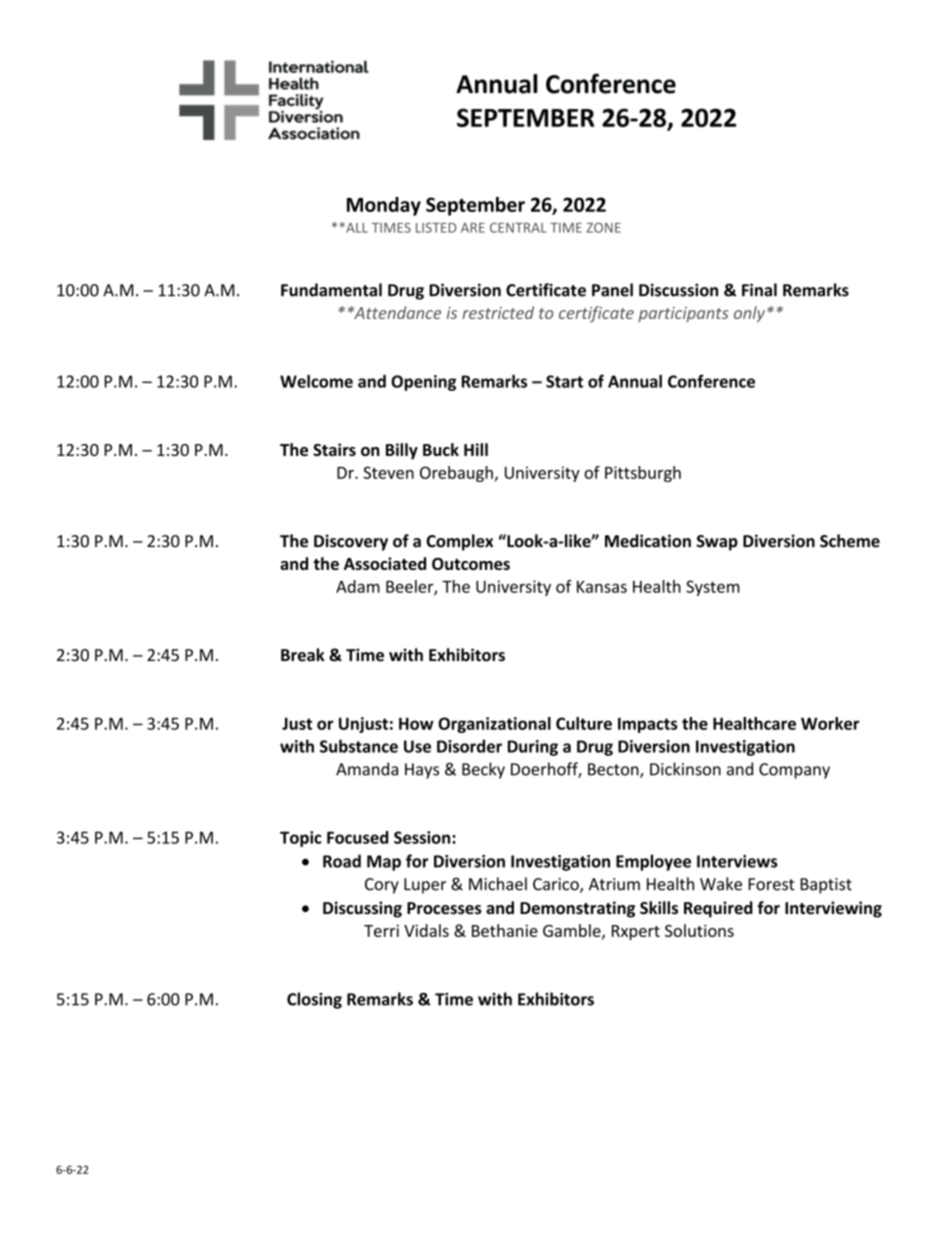 Image resolution: width=952 pixels, height=1233 pixels. What do you see at coordinates (833, 909) in the image?
I see `Interviewing` at bounding box center [833, 909].
